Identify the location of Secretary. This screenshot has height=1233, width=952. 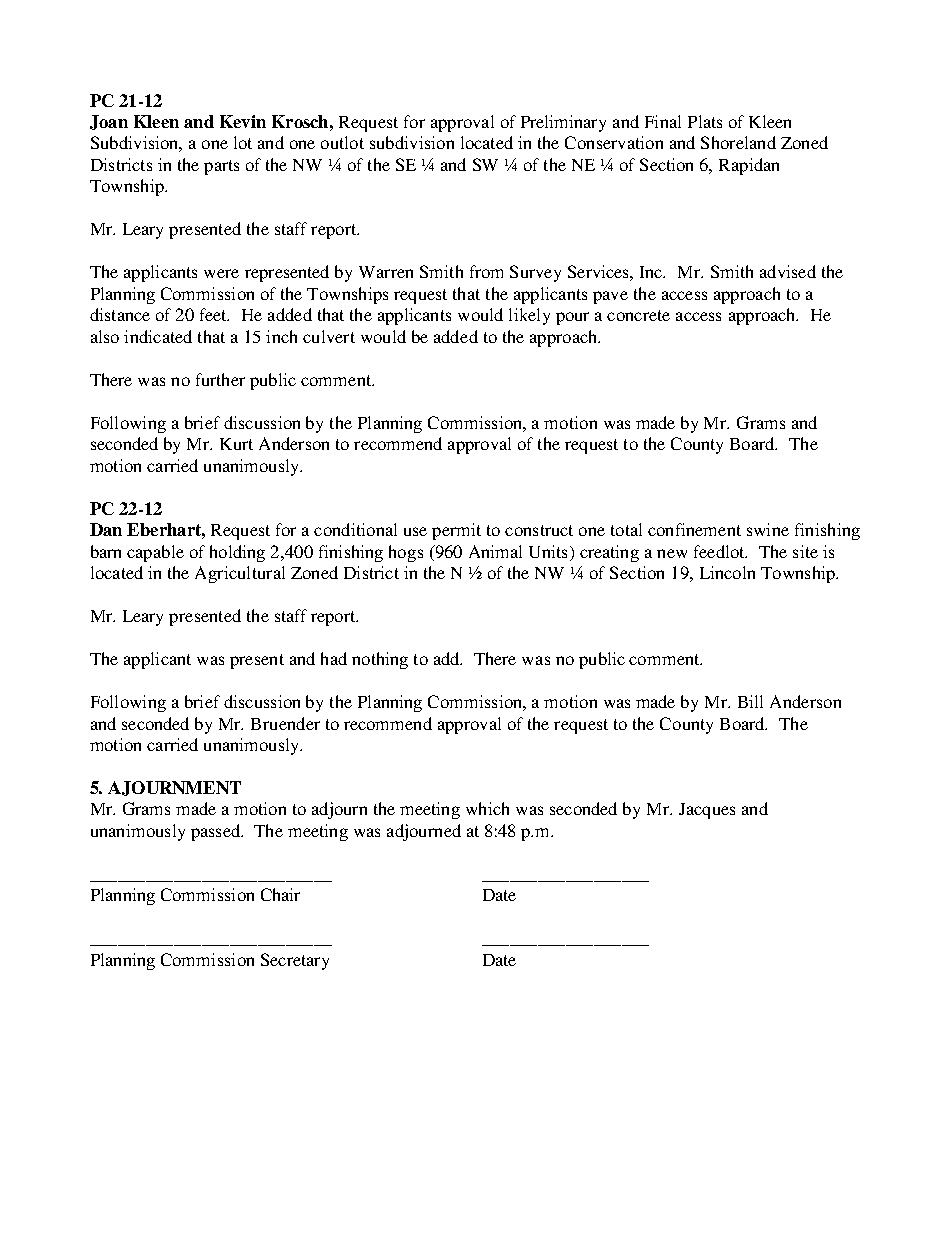
(295, 961).
